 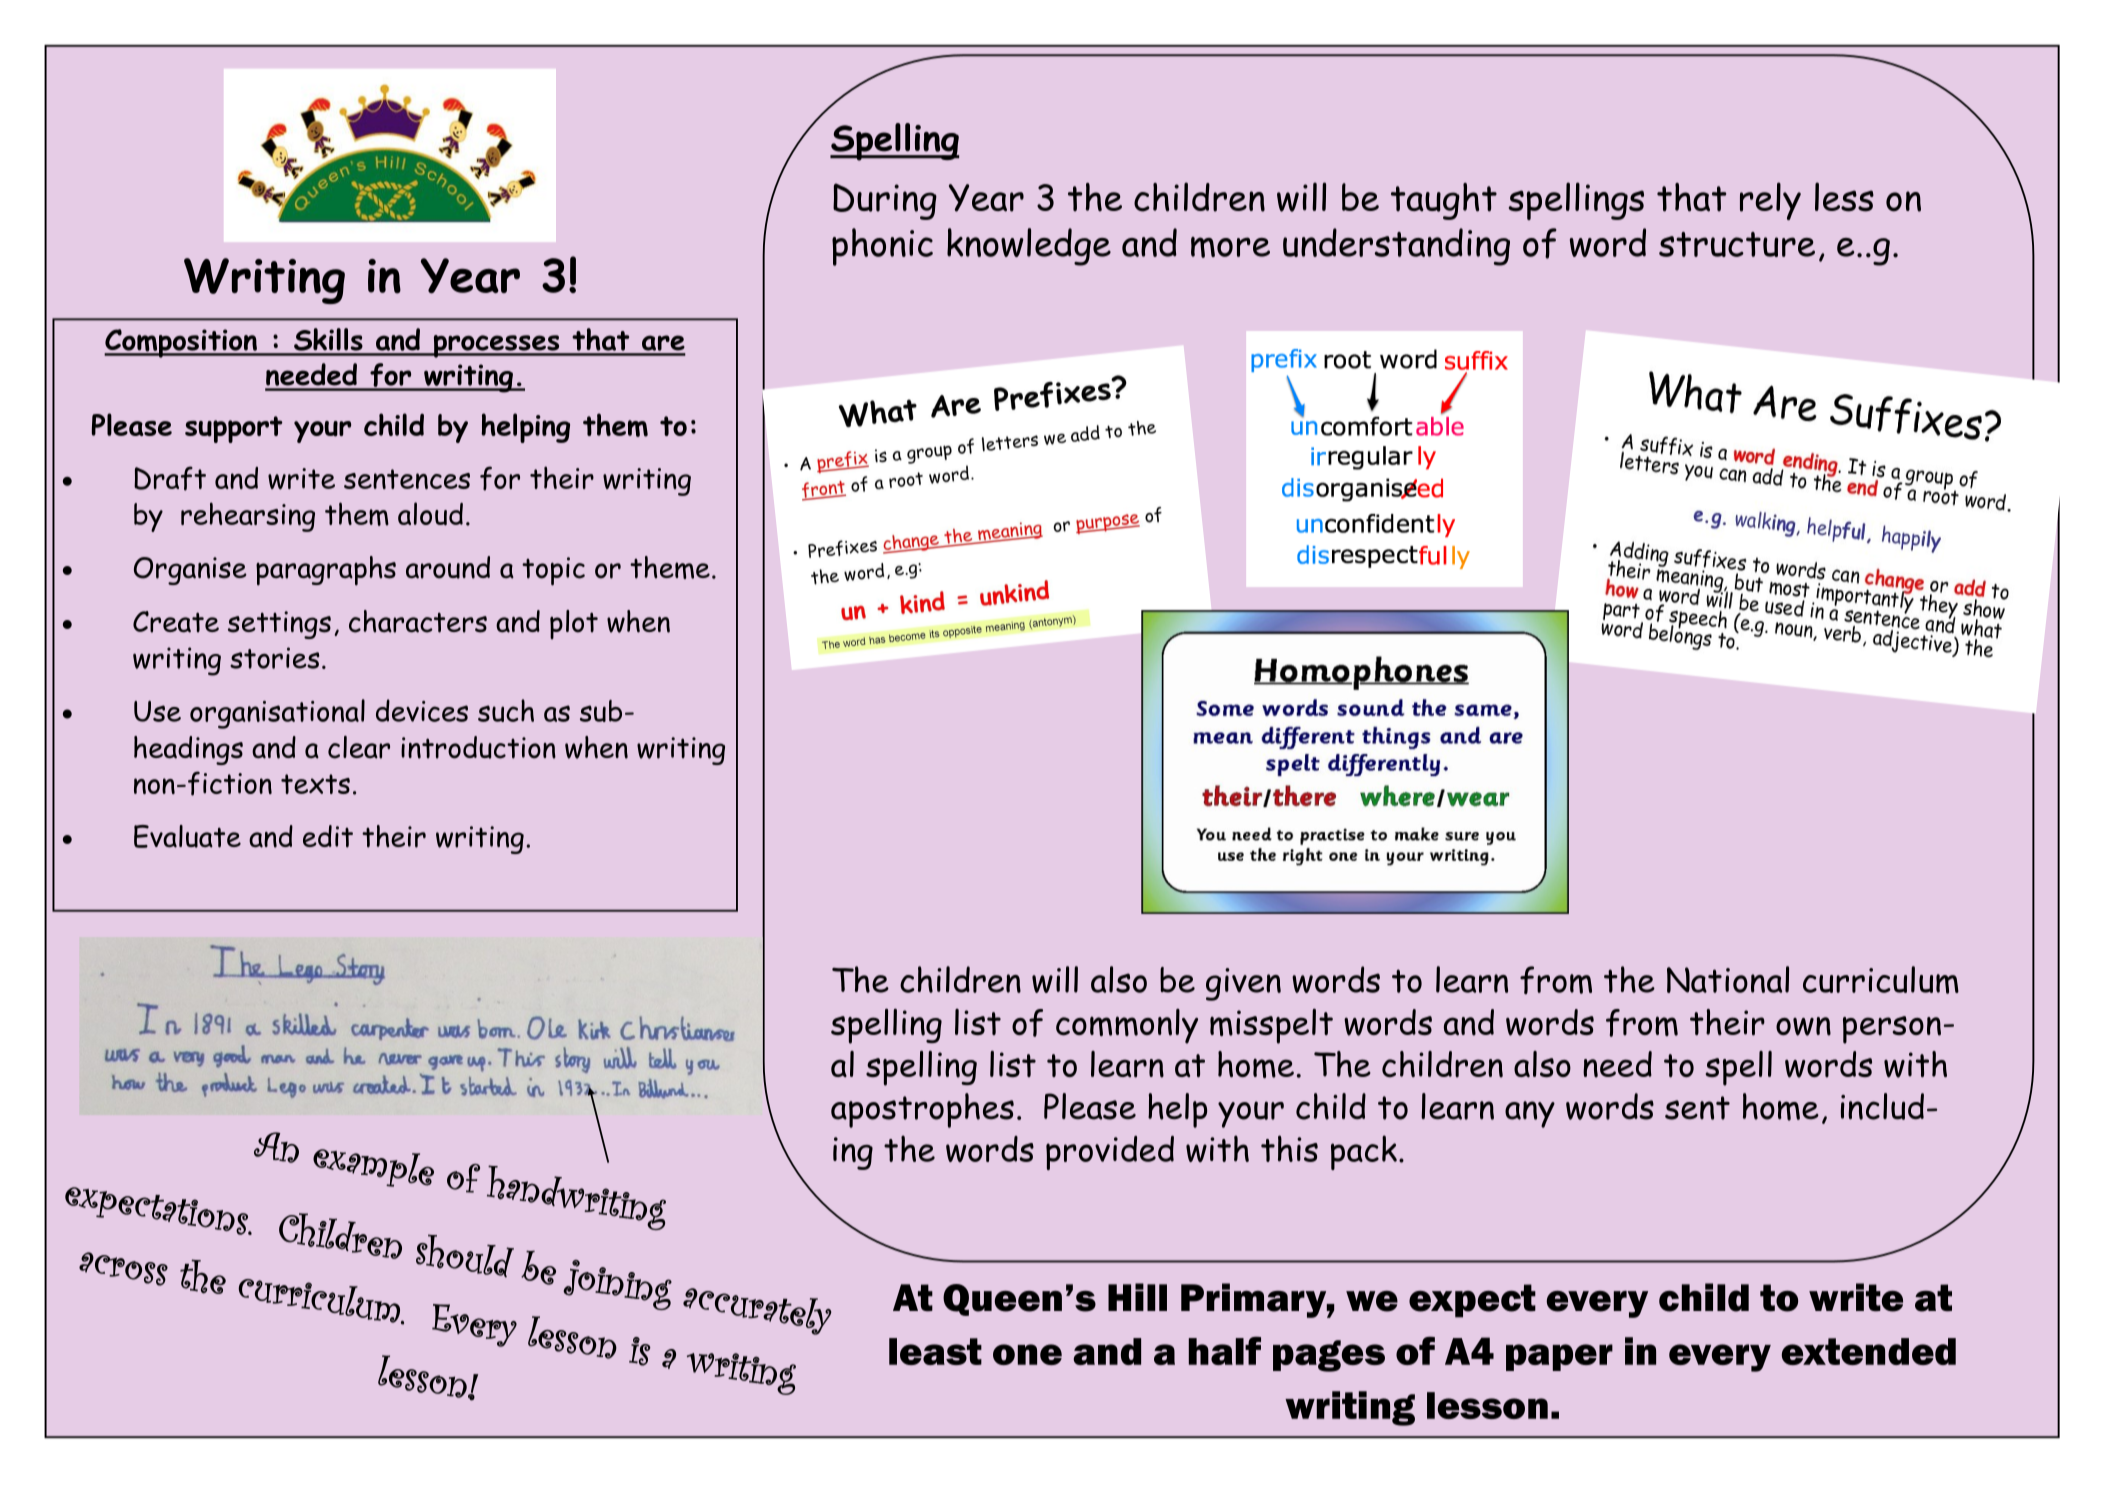 What do you see at coordinates (234, 429) in the screenshot?
I see `support` at bounding box center [234, 429].
